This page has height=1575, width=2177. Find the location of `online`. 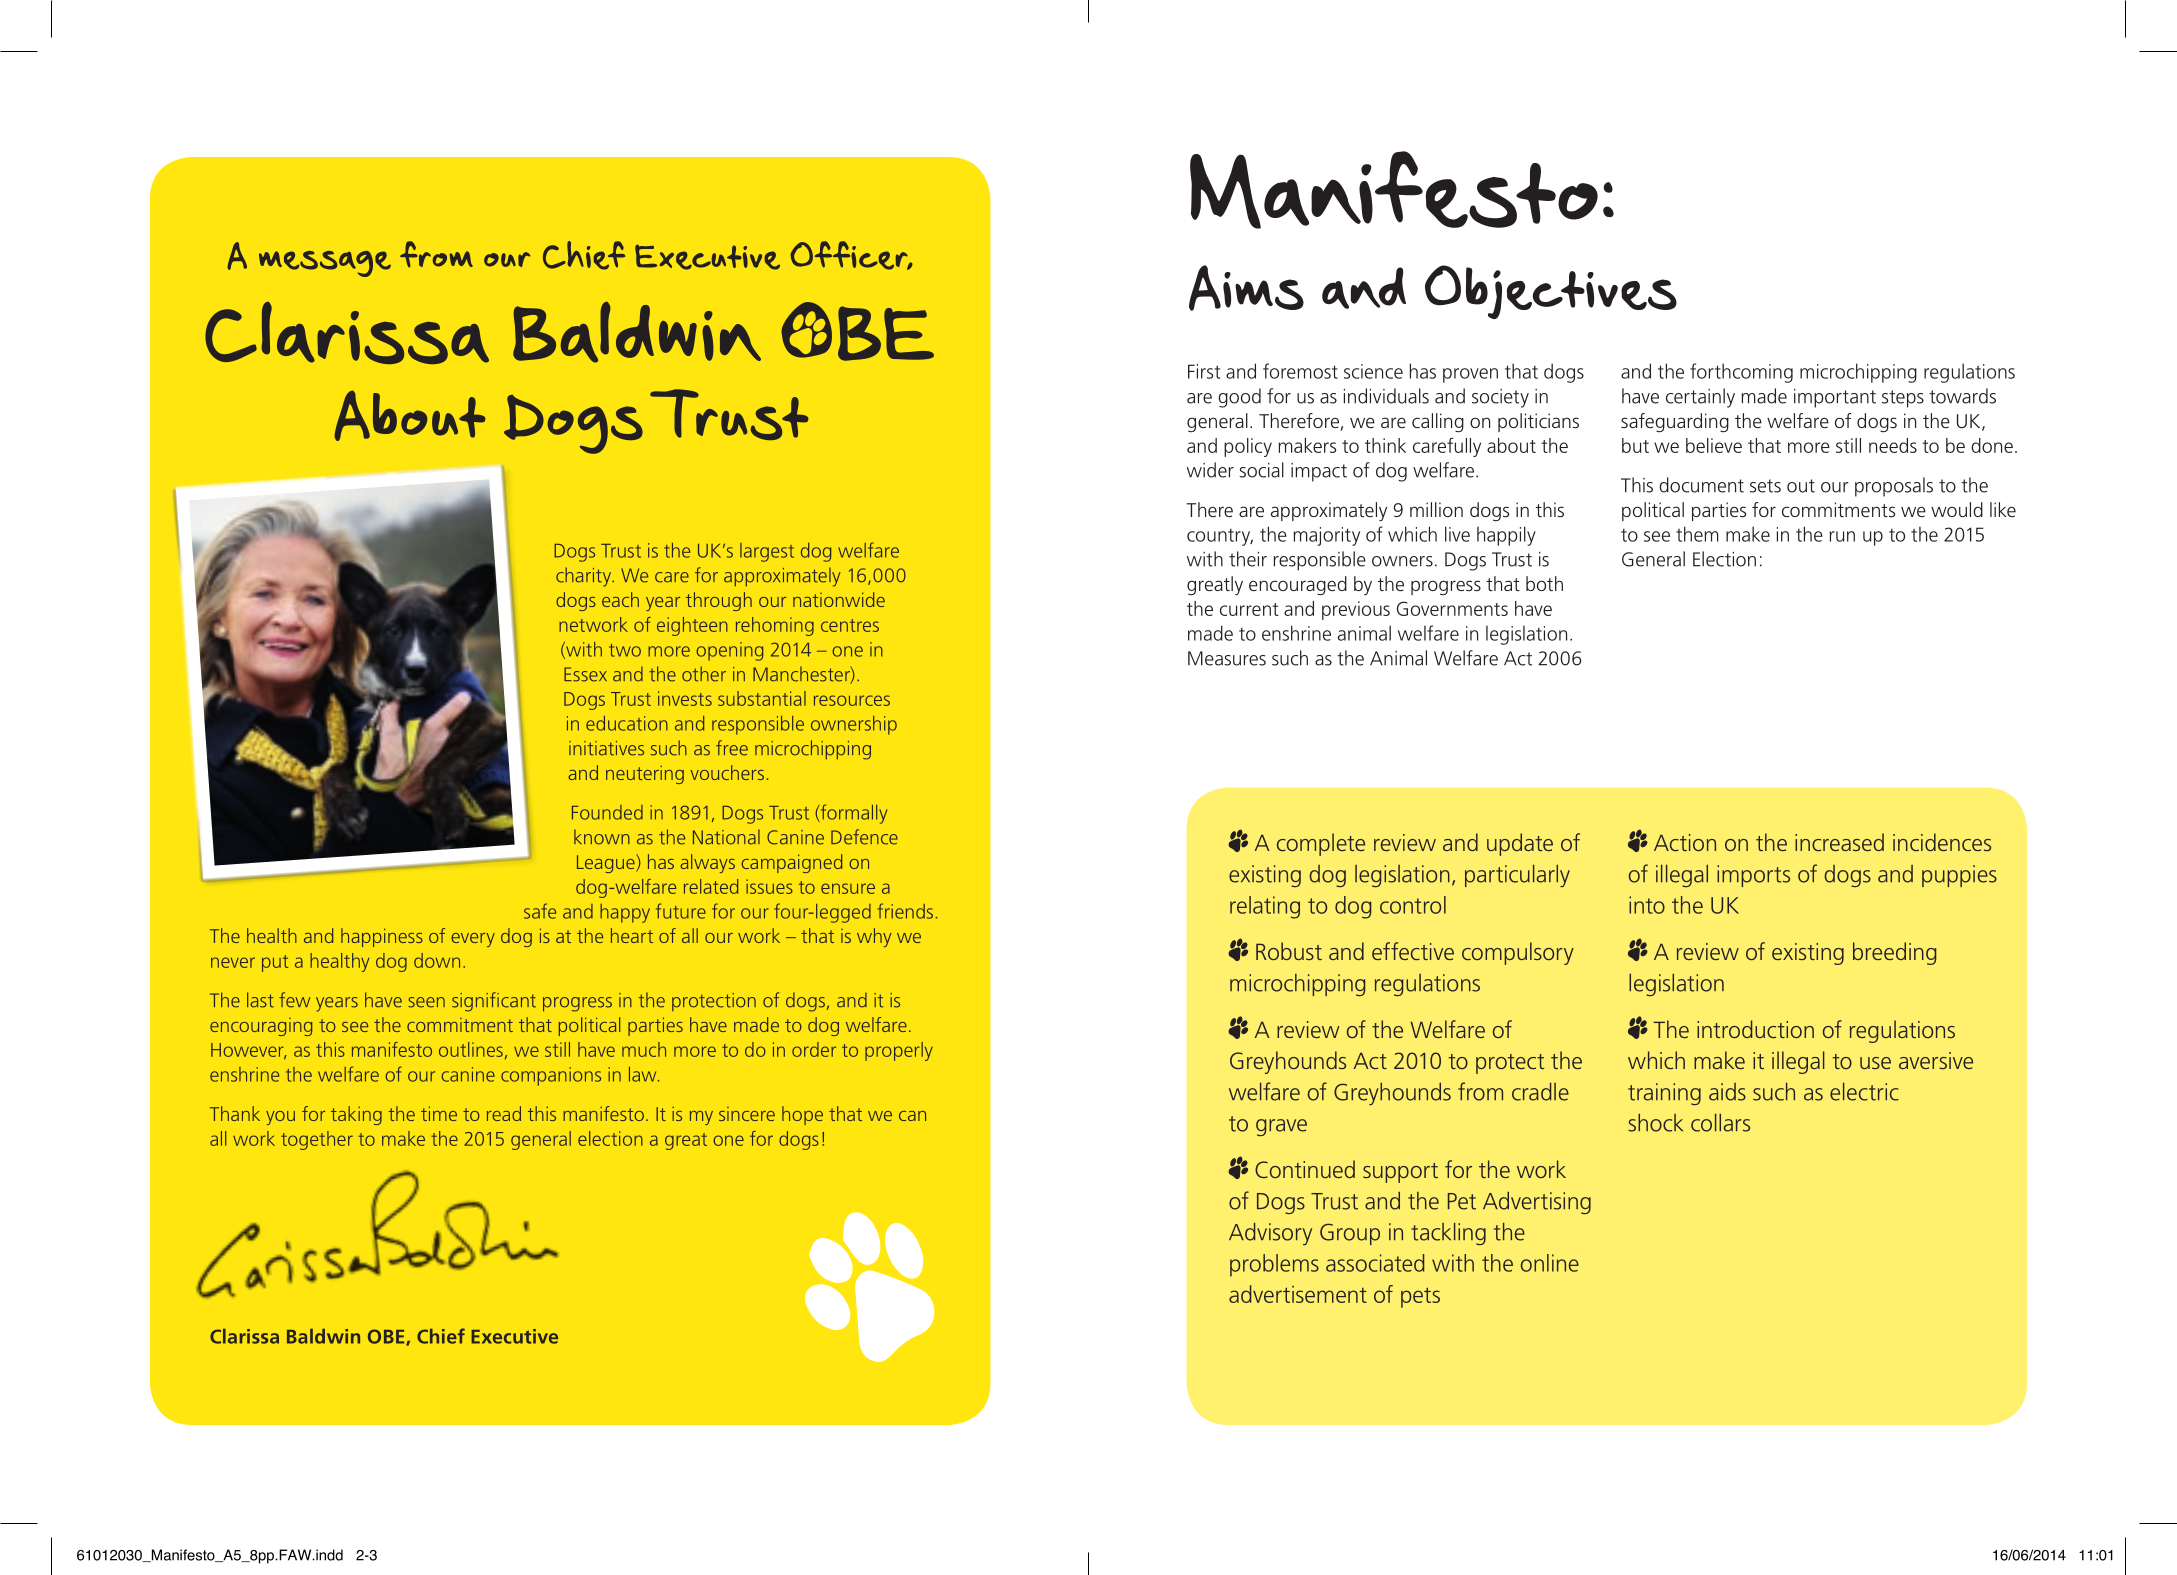

online is located at coordinates (1550, 1263).
